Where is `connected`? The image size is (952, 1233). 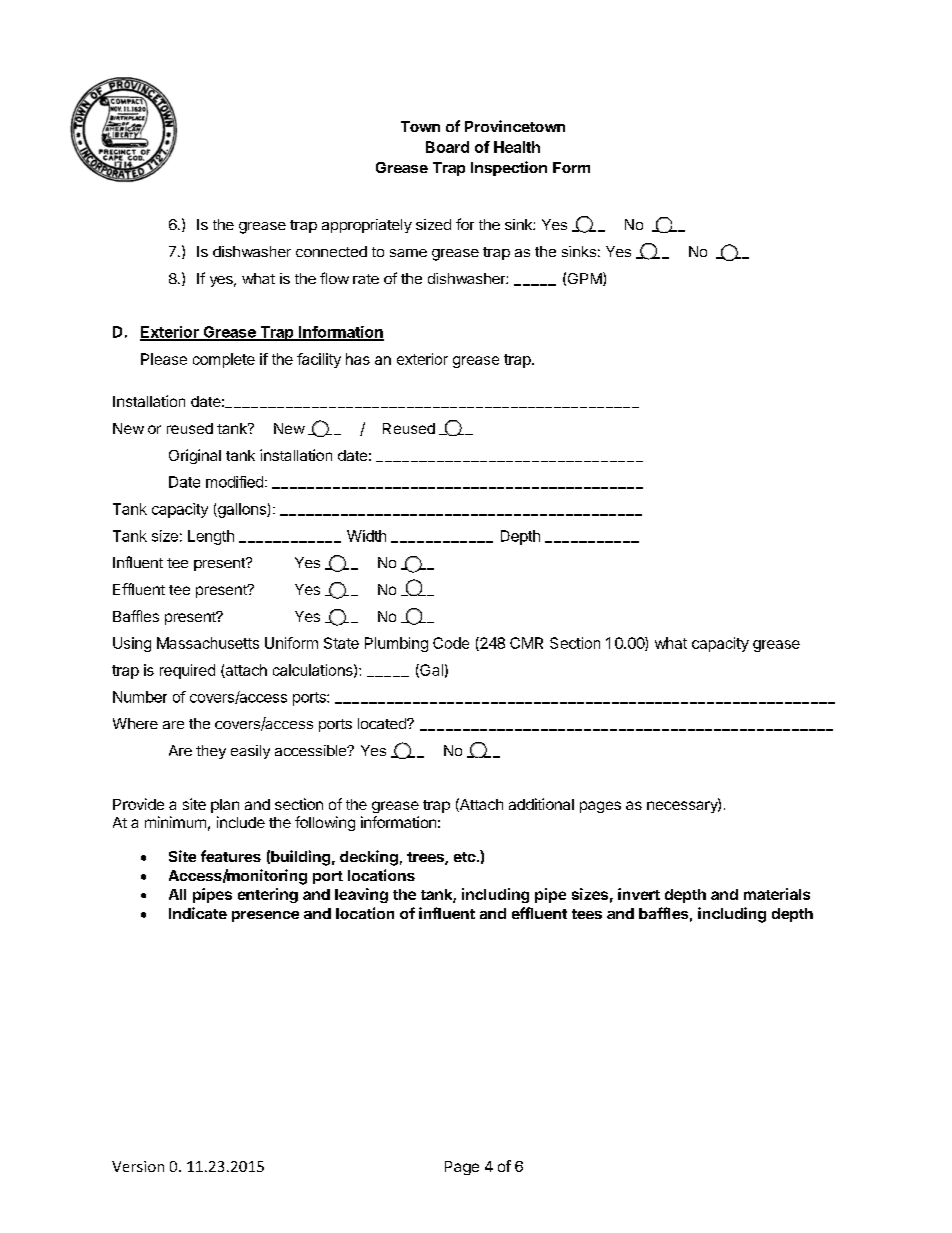 connected is located at coordinates (331, 251).
